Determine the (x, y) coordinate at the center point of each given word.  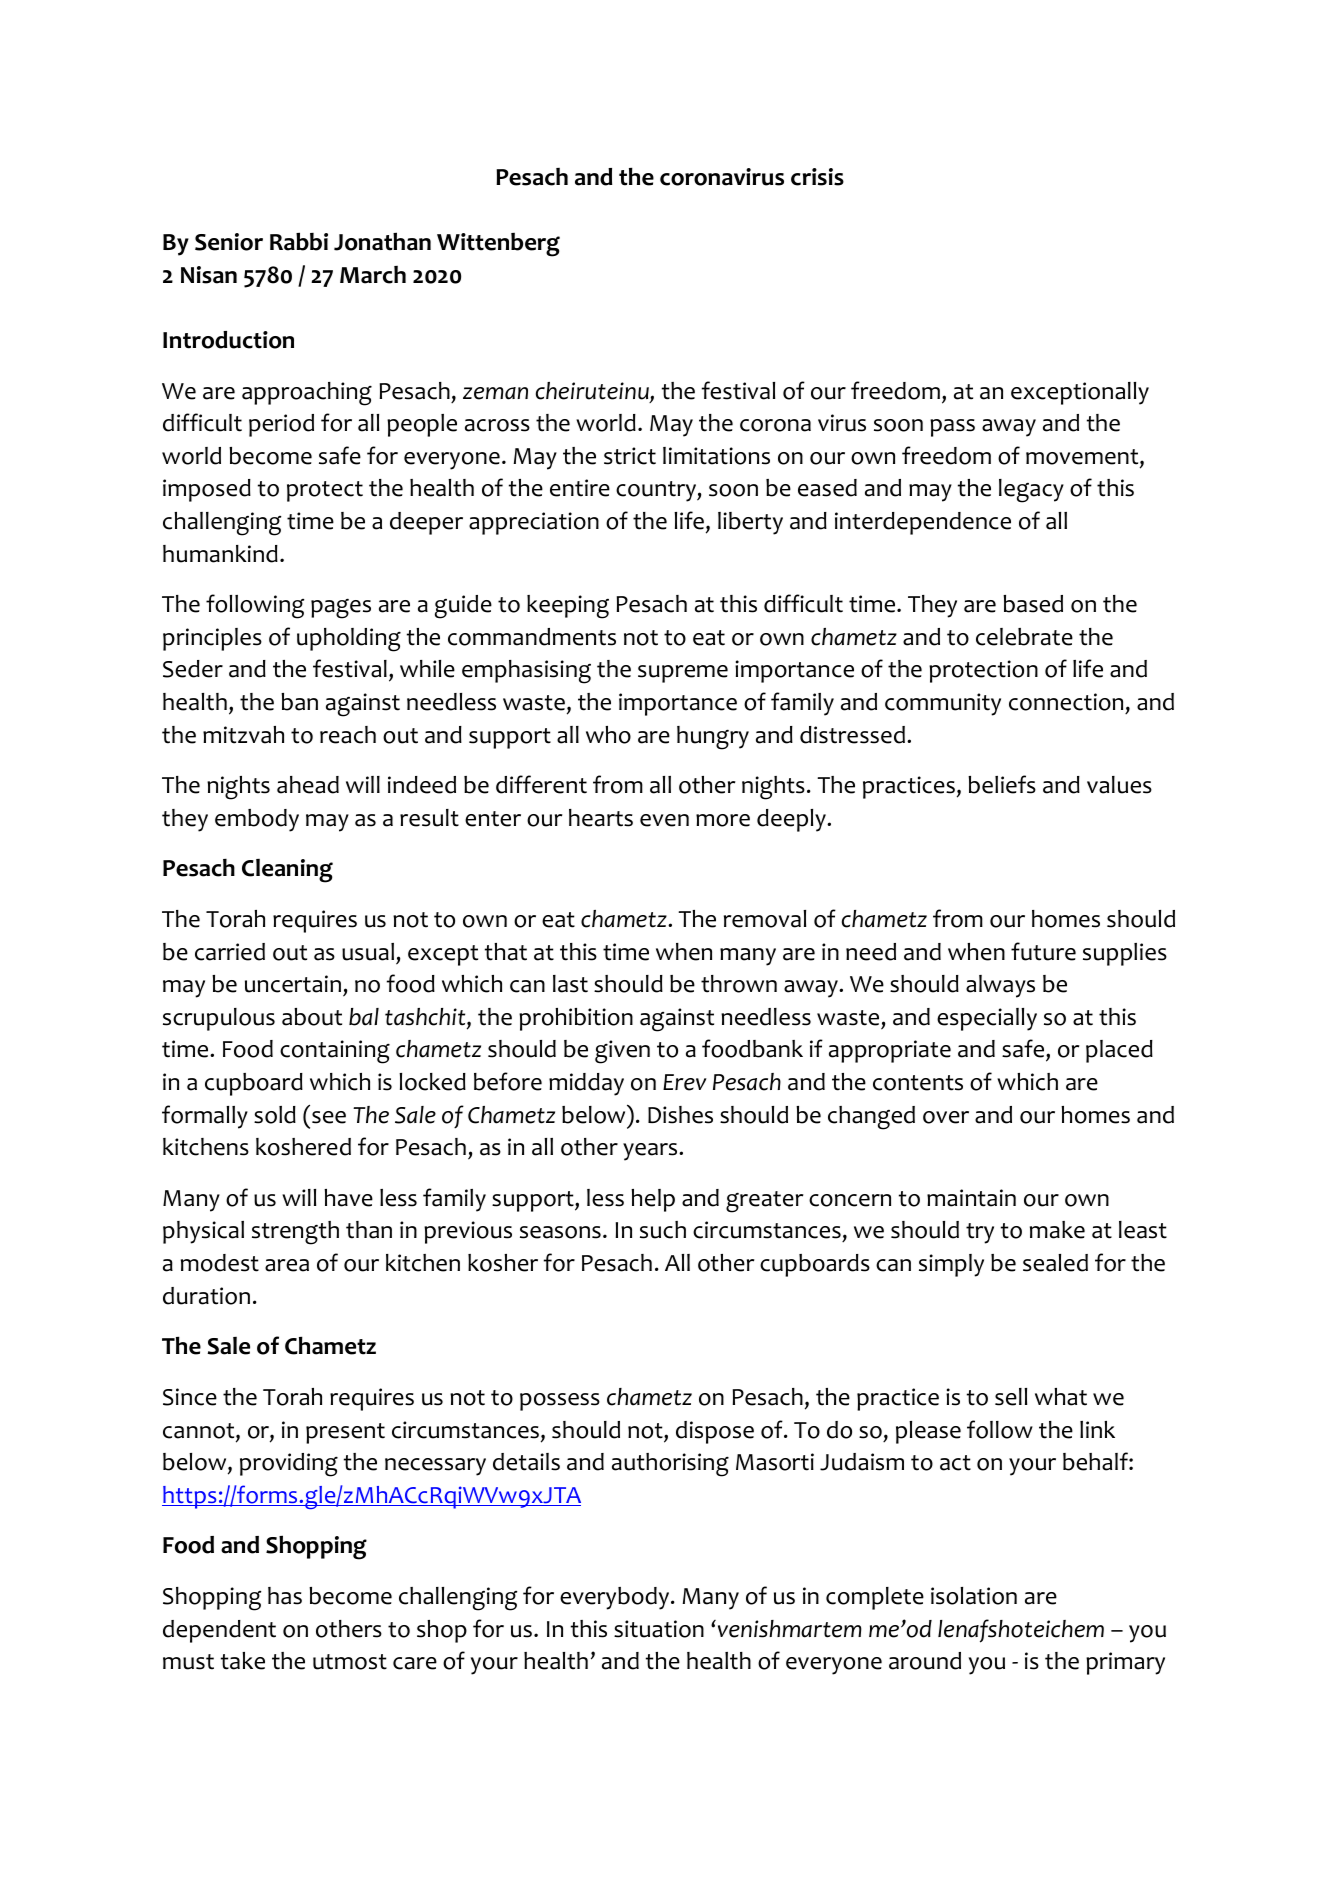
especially (987, 1019)
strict (630, 456)
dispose (715, 1432)
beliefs (1002, 784)
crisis (817, 177)
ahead (308, 785)
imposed (207, 490)
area (287, 1265)
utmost (350, 1662)
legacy (1031, 491)
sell (1011, 1397)
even (664, 820)
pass (952, 428)
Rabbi (299, 241)
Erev (685, 1082)
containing (335, 1052)
